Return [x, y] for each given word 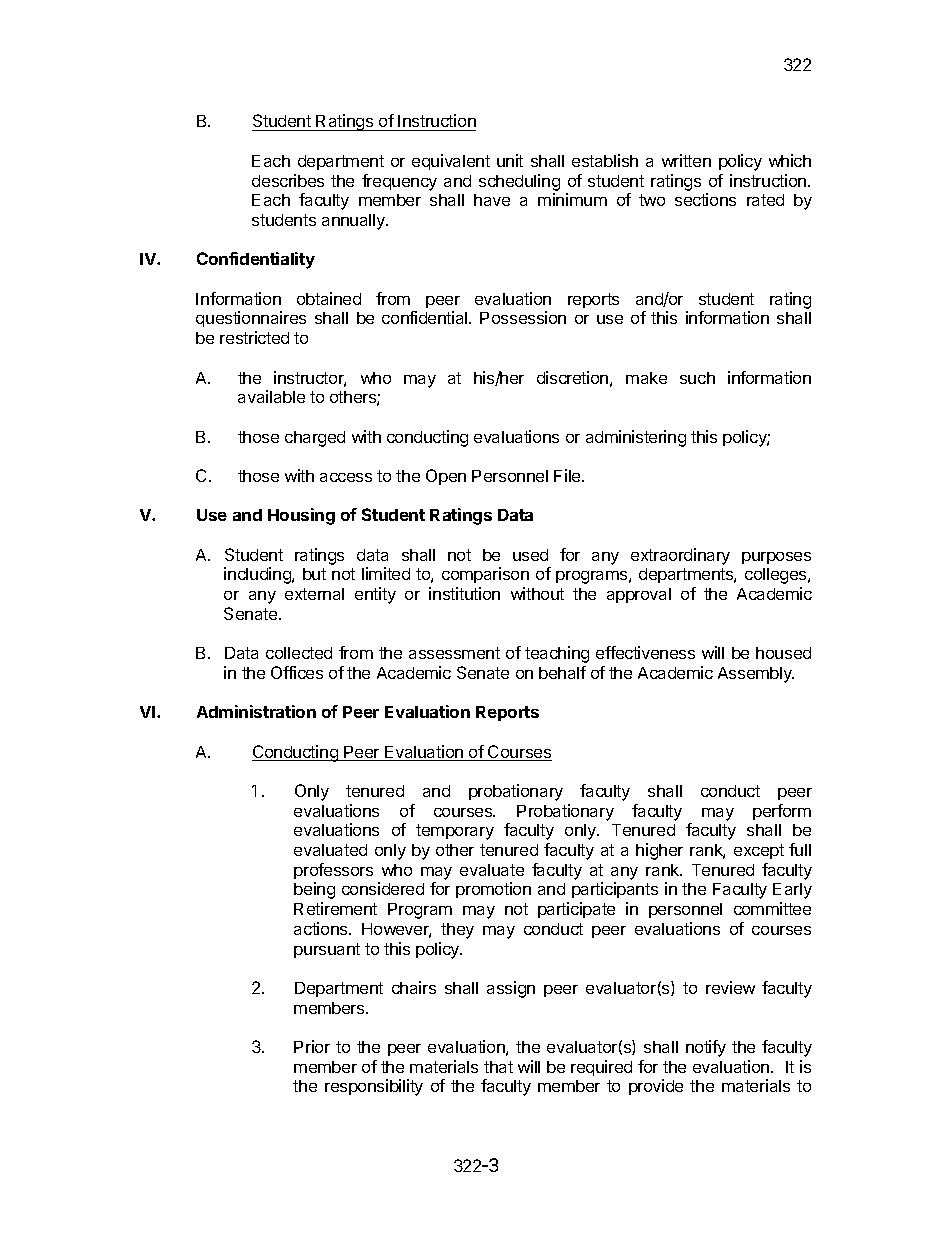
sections [705, 199]
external [314, 594]
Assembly [756, 675]
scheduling [519, 182]
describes [288, 180]
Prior [312, 1046]
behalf [562, 672]
